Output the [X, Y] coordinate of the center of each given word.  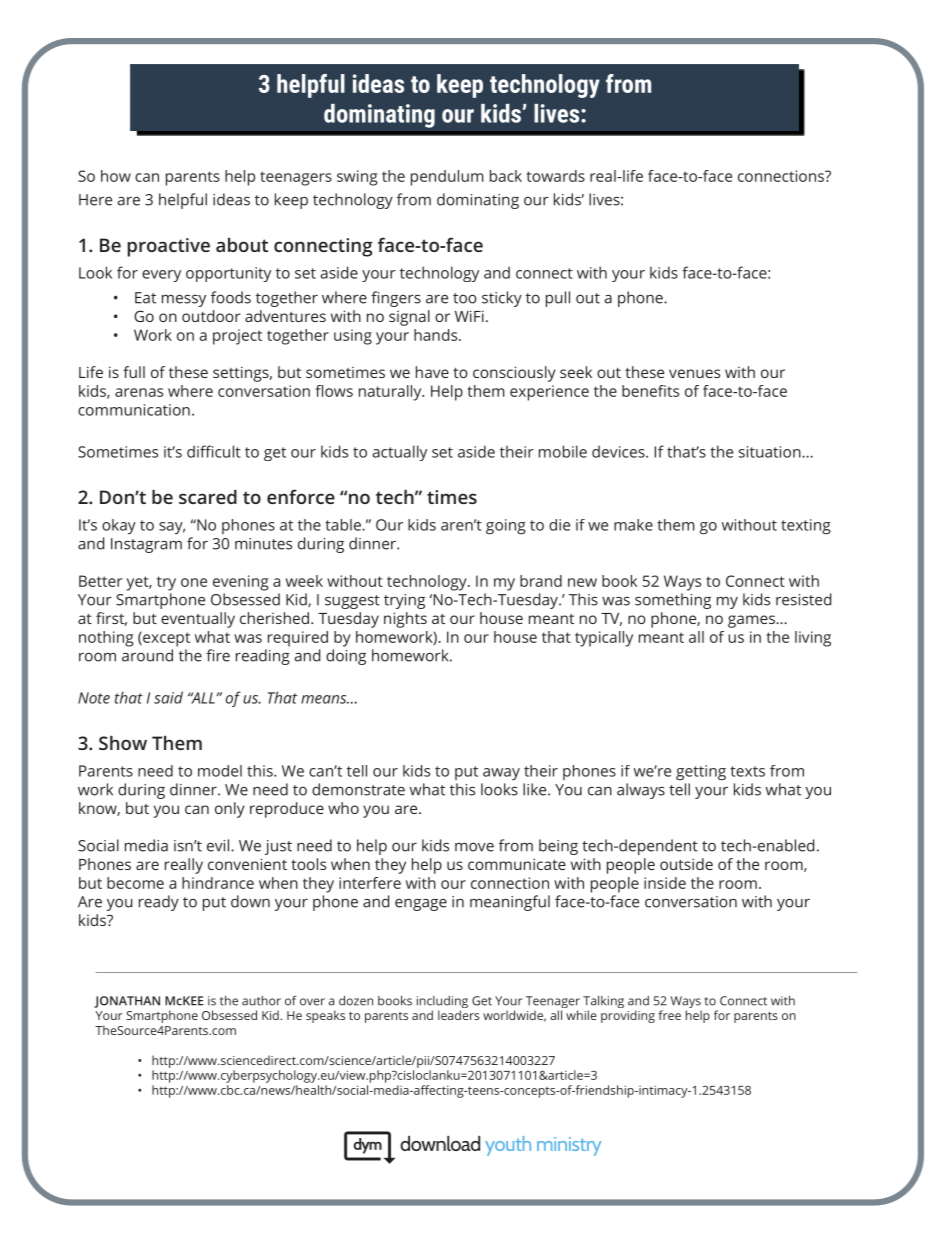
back [506, 176]
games [752, 621]
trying [404, 601]
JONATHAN [127, 1002]
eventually [198, 620]
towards [556, 176]
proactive [168, 247]
